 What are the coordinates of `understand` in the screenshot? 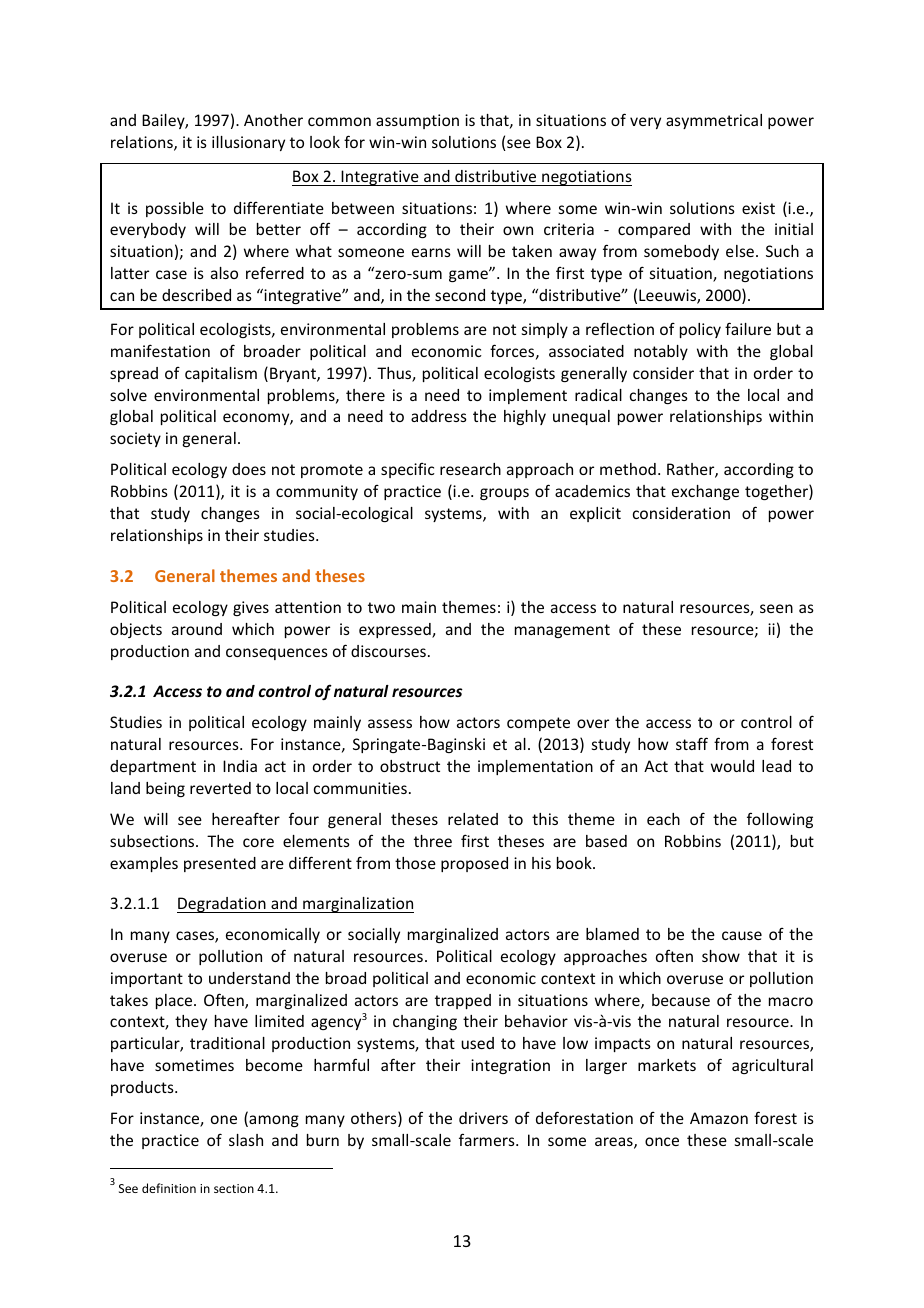 It's located at (249, 978).
